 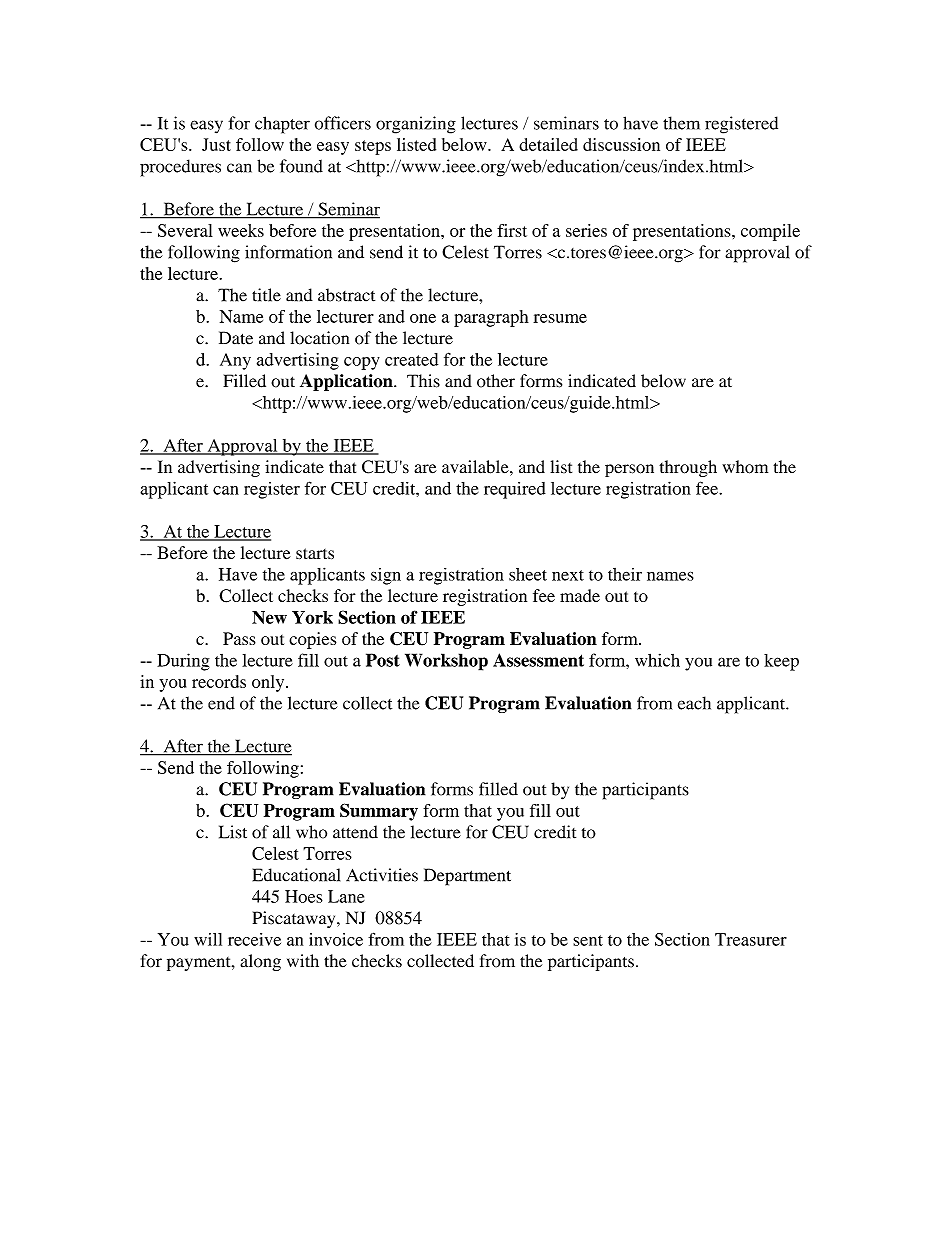 What do you see at coordinates (269, 683) in the document?
I see `only` at bounding box center [269, 683].
